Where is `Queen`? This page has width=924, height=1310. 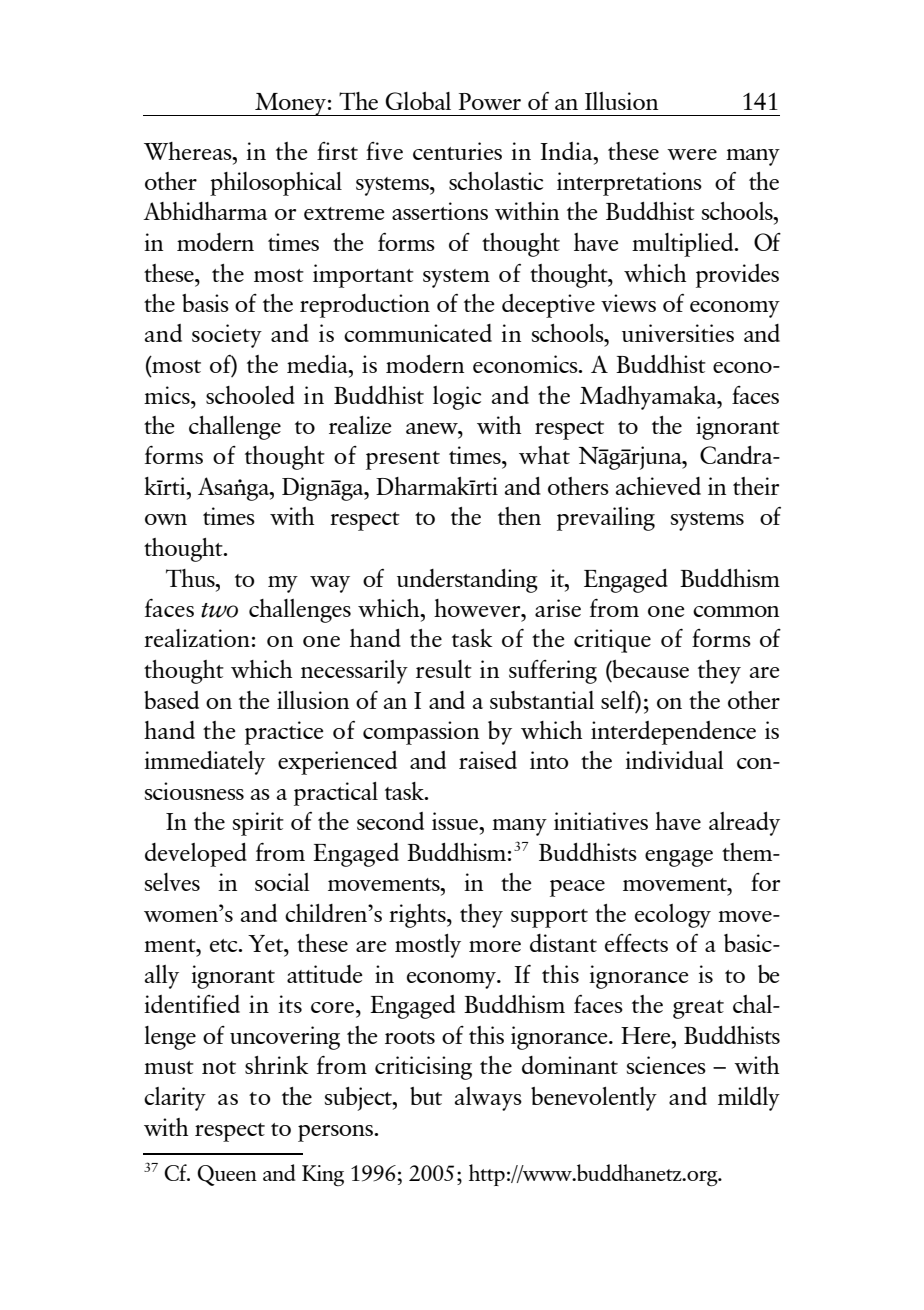
Queen is located at coordinates (227, 1175).
